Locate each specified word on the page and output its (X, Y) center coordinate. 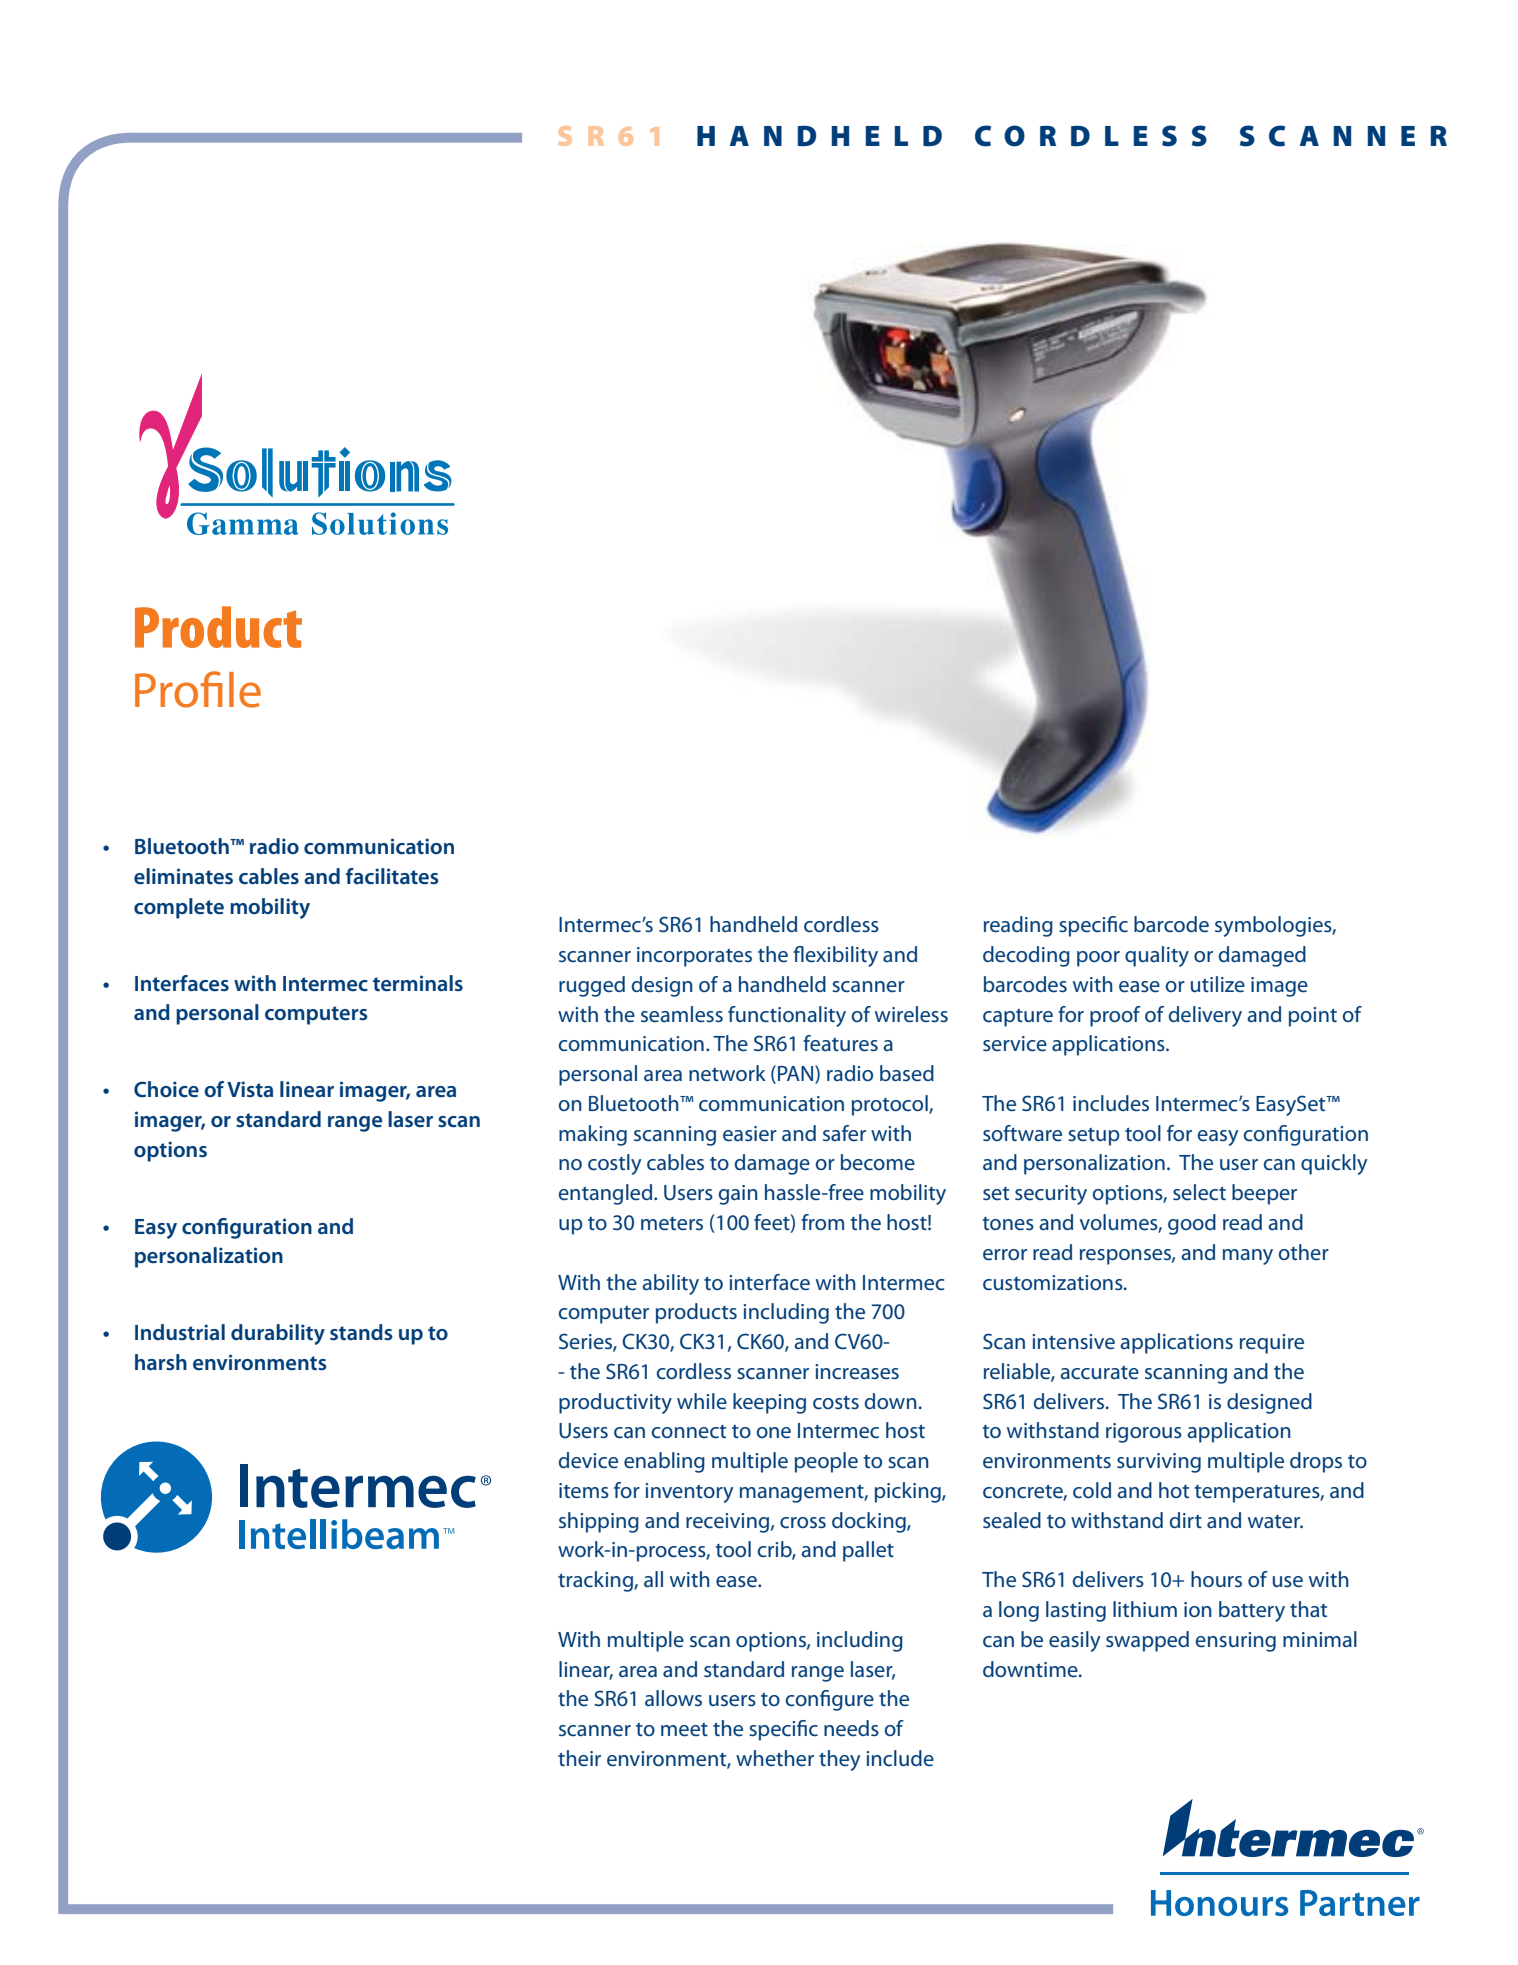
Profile (198, 689)
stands (361, 1332)
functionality (787, 1016)
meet (684, 1730)
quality (1157, 956)
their (579, 1758)
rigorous (1144, 1433)
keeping (769, 1403)
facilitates (392, 876)
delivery (1205, 1016)
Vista (250, 1089)
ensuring (1236, 1642)
